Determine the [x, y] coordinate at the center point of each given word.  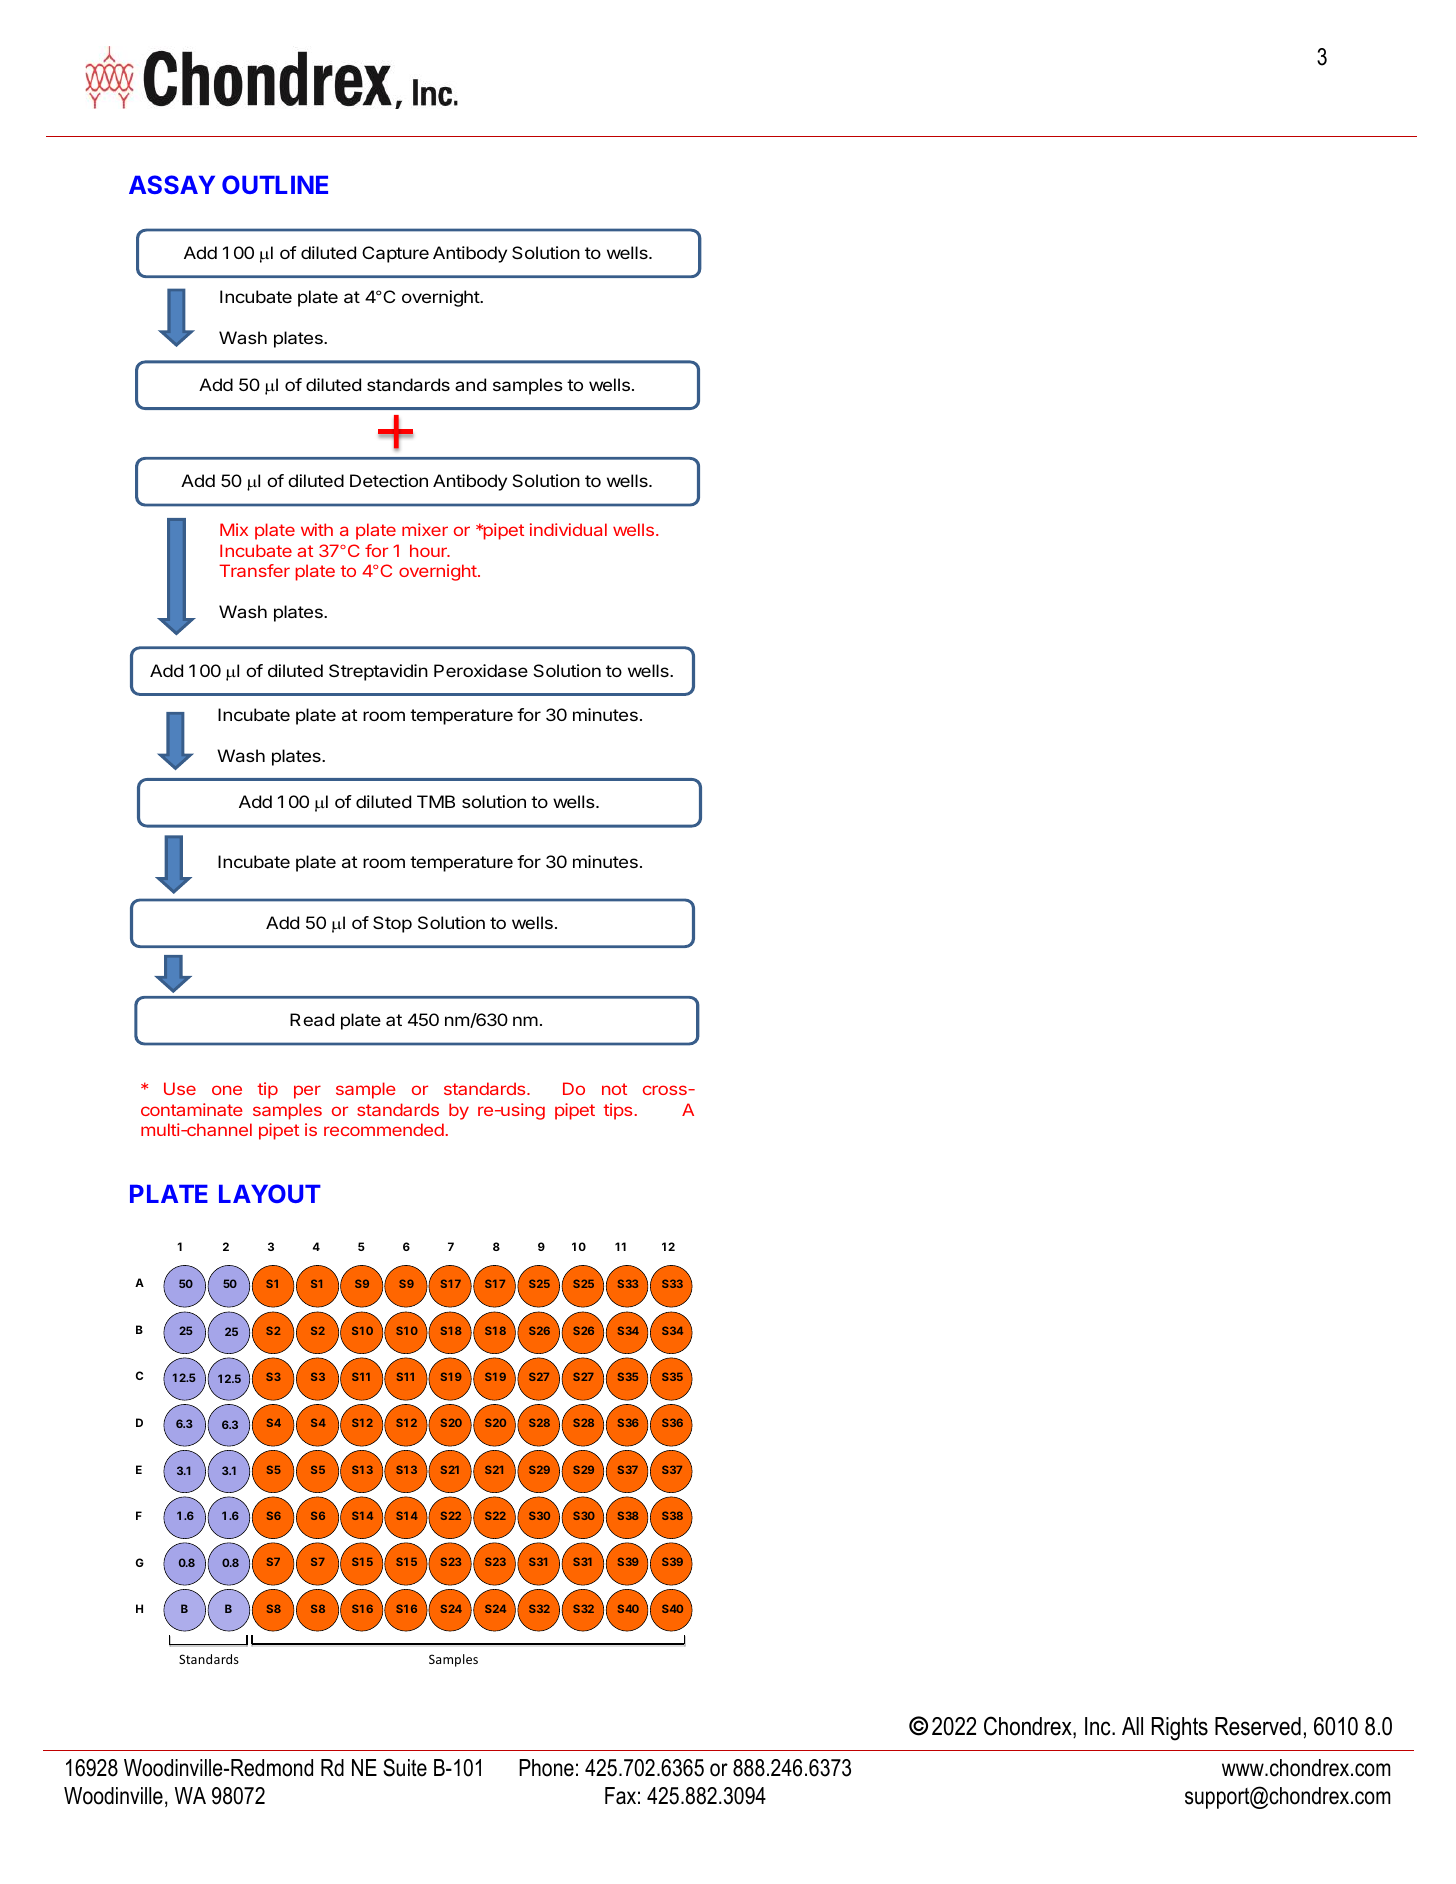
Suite [405, 1767]
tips [617, 1111]
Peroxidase [481, 670]
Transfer [254, 570]
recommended [384, 1129]
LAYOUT [270, 1193]
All [1132, 1726]
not [614, 1089]
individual [568, 529]
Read [312, 1019]
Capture [395, 254]
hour [429, 550]
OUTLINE [275, 184]
